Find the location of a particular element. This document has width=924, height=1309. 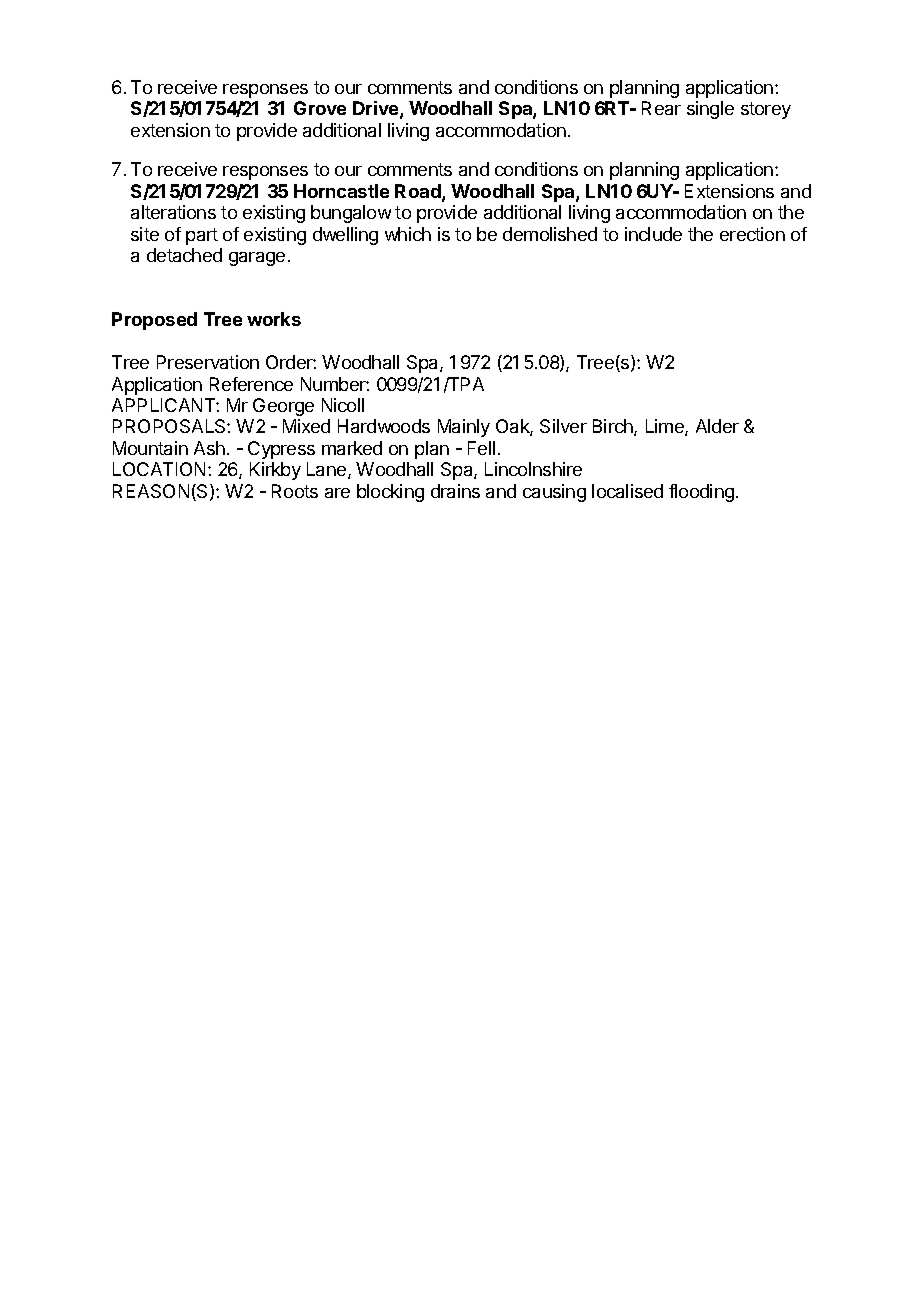

include is located at coordinates (653, 234).
